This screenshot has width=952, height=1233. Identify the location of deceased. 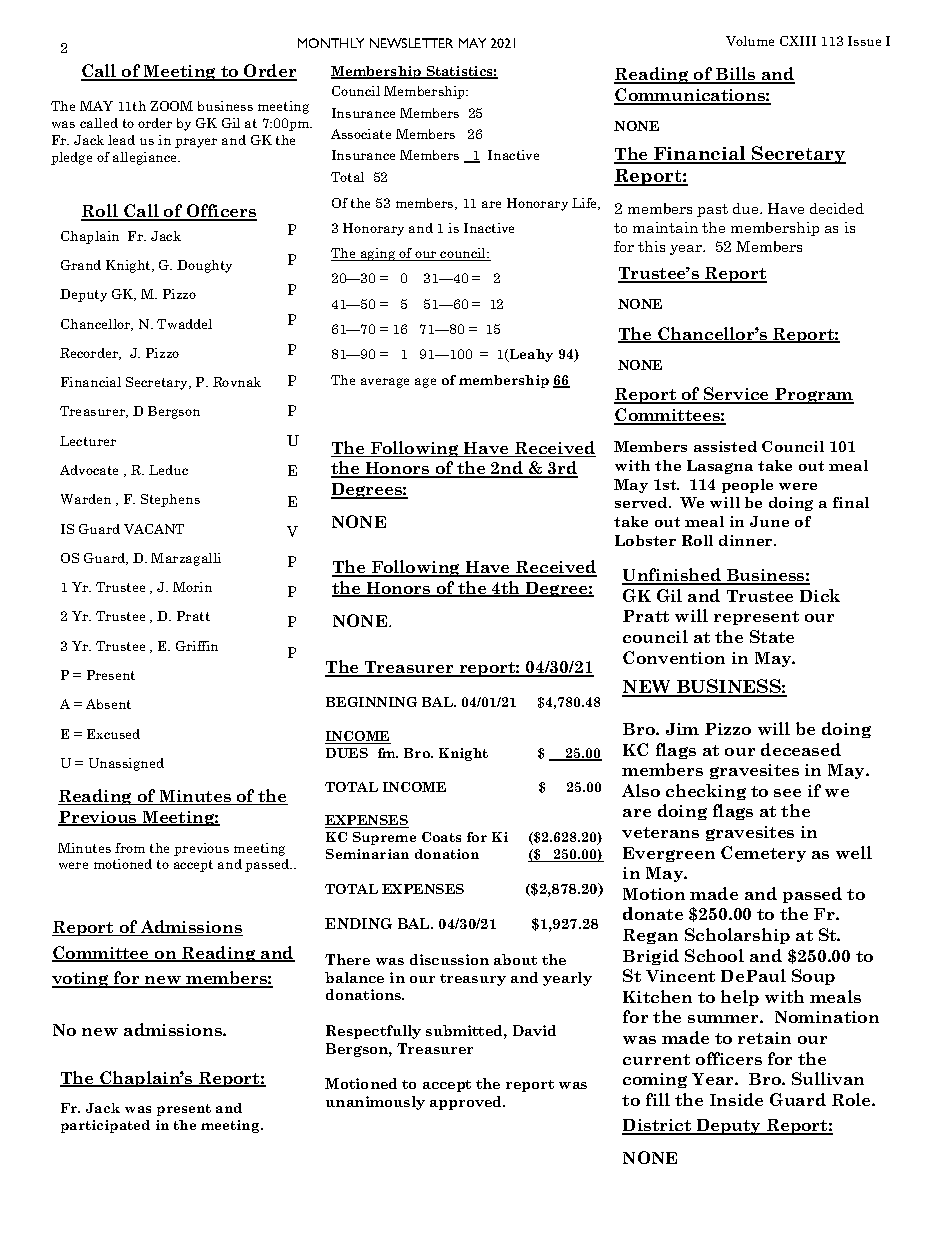
(801, 749).
